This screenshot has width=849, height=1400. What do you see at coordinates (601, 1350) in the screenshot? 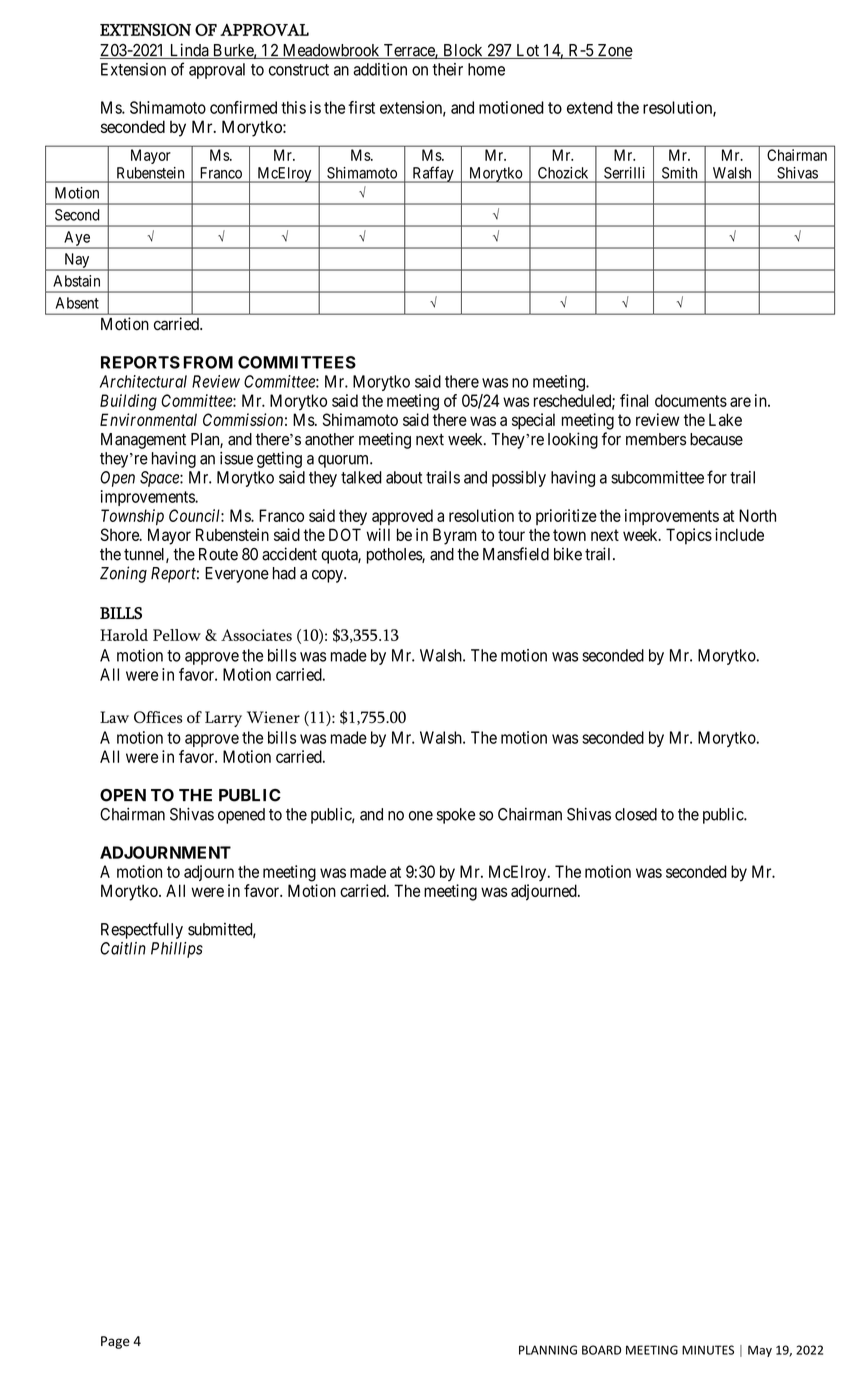
I see `BOARD` at bounding box center [601, 1350].
